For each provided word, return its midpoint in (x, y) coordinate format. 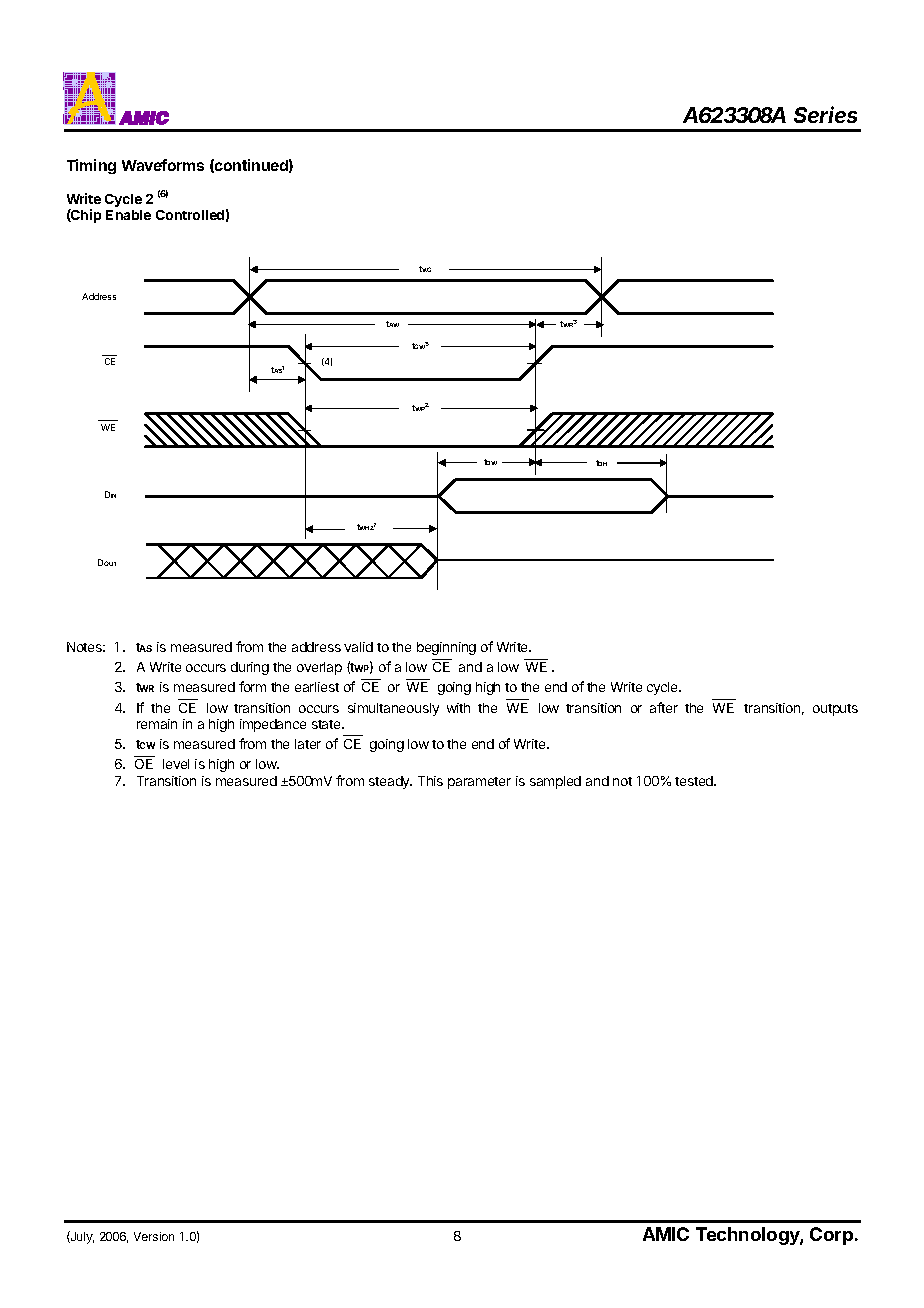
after (664, 707)
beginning (446, 648)
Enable (128, 215)
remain (157, 724)
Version (154, 1236)
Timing (91, 166)
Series (825, 114)
